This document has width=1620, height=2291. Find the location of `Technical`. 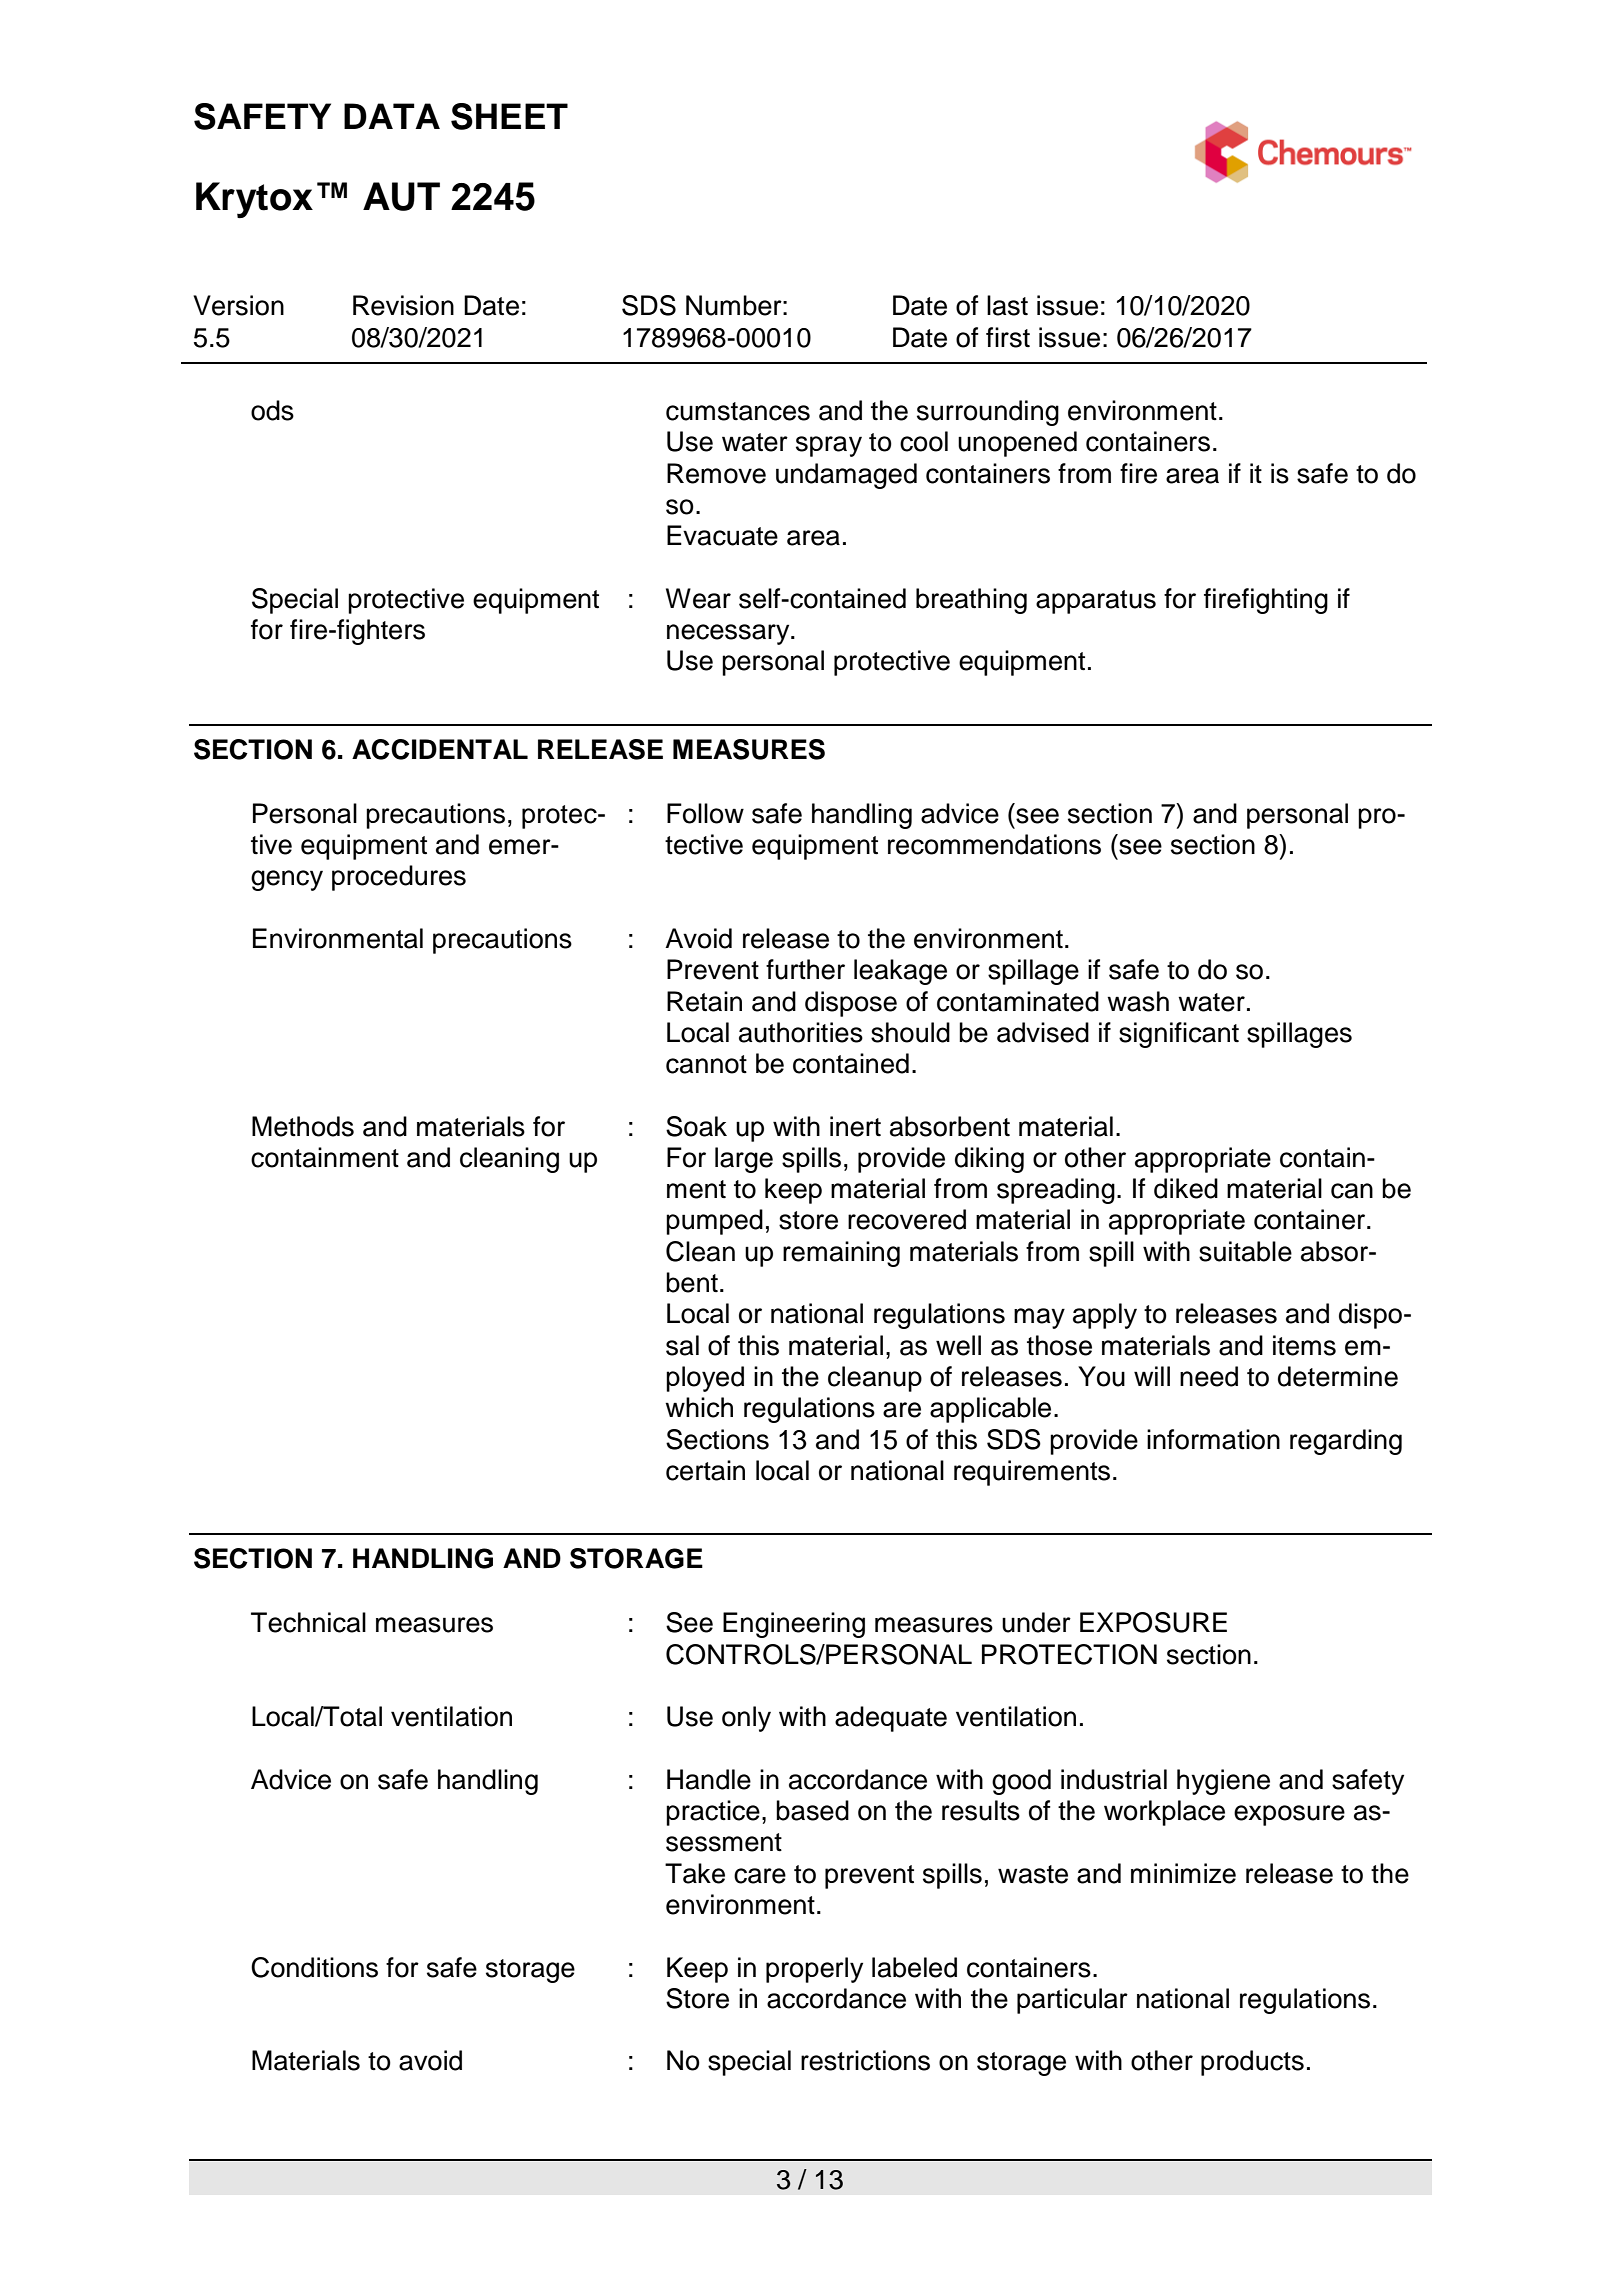

Technical is located at coordinates (308, 1622).
